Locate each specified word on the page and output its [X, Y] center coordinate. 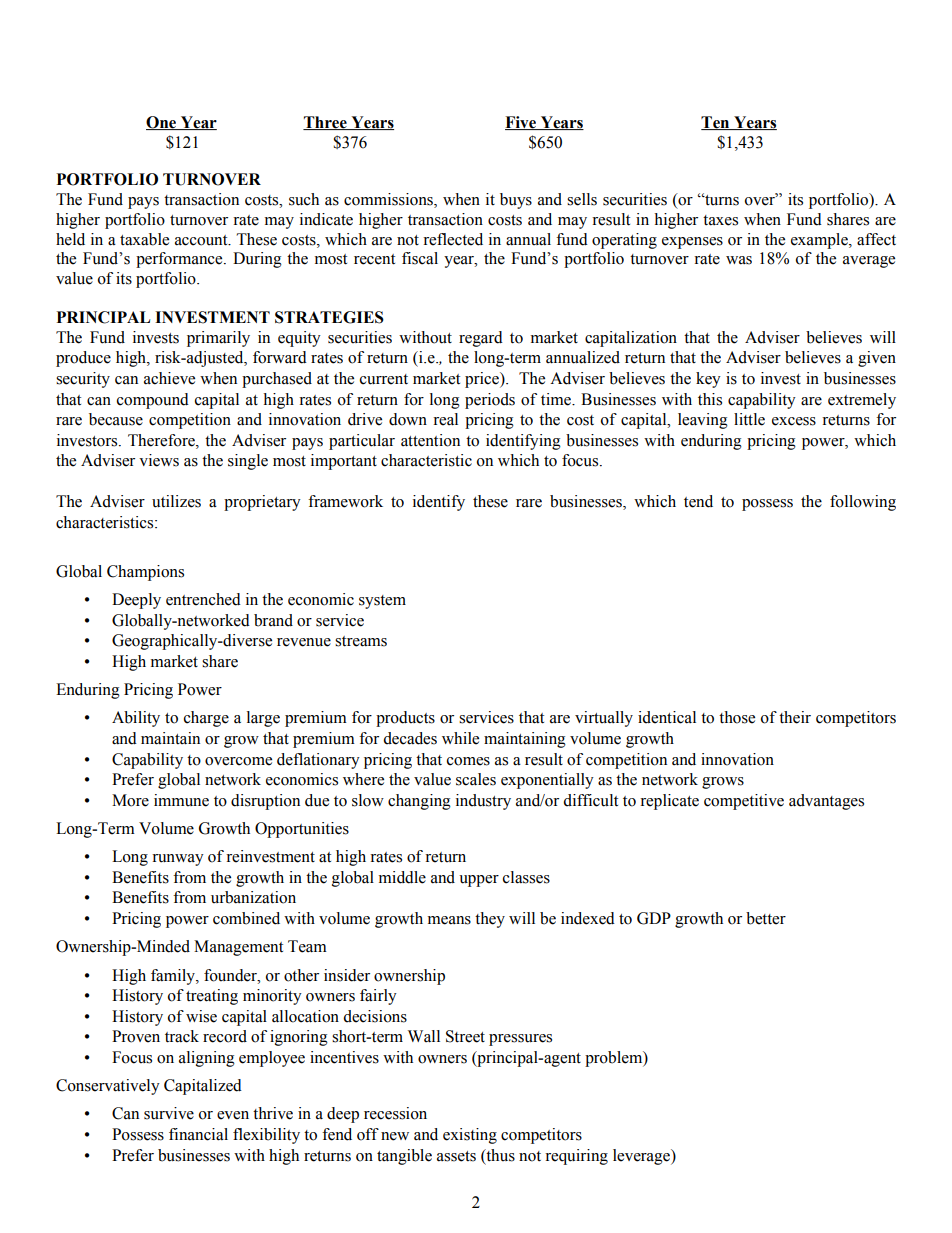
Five [521, 123]
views [159, 460]
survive [169, 1113]
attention [430, 440]
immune [181, 800]
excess [794, 421]
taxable [144, 239]
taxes [720, 220]
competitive [744, 802]
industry [483, 802]
